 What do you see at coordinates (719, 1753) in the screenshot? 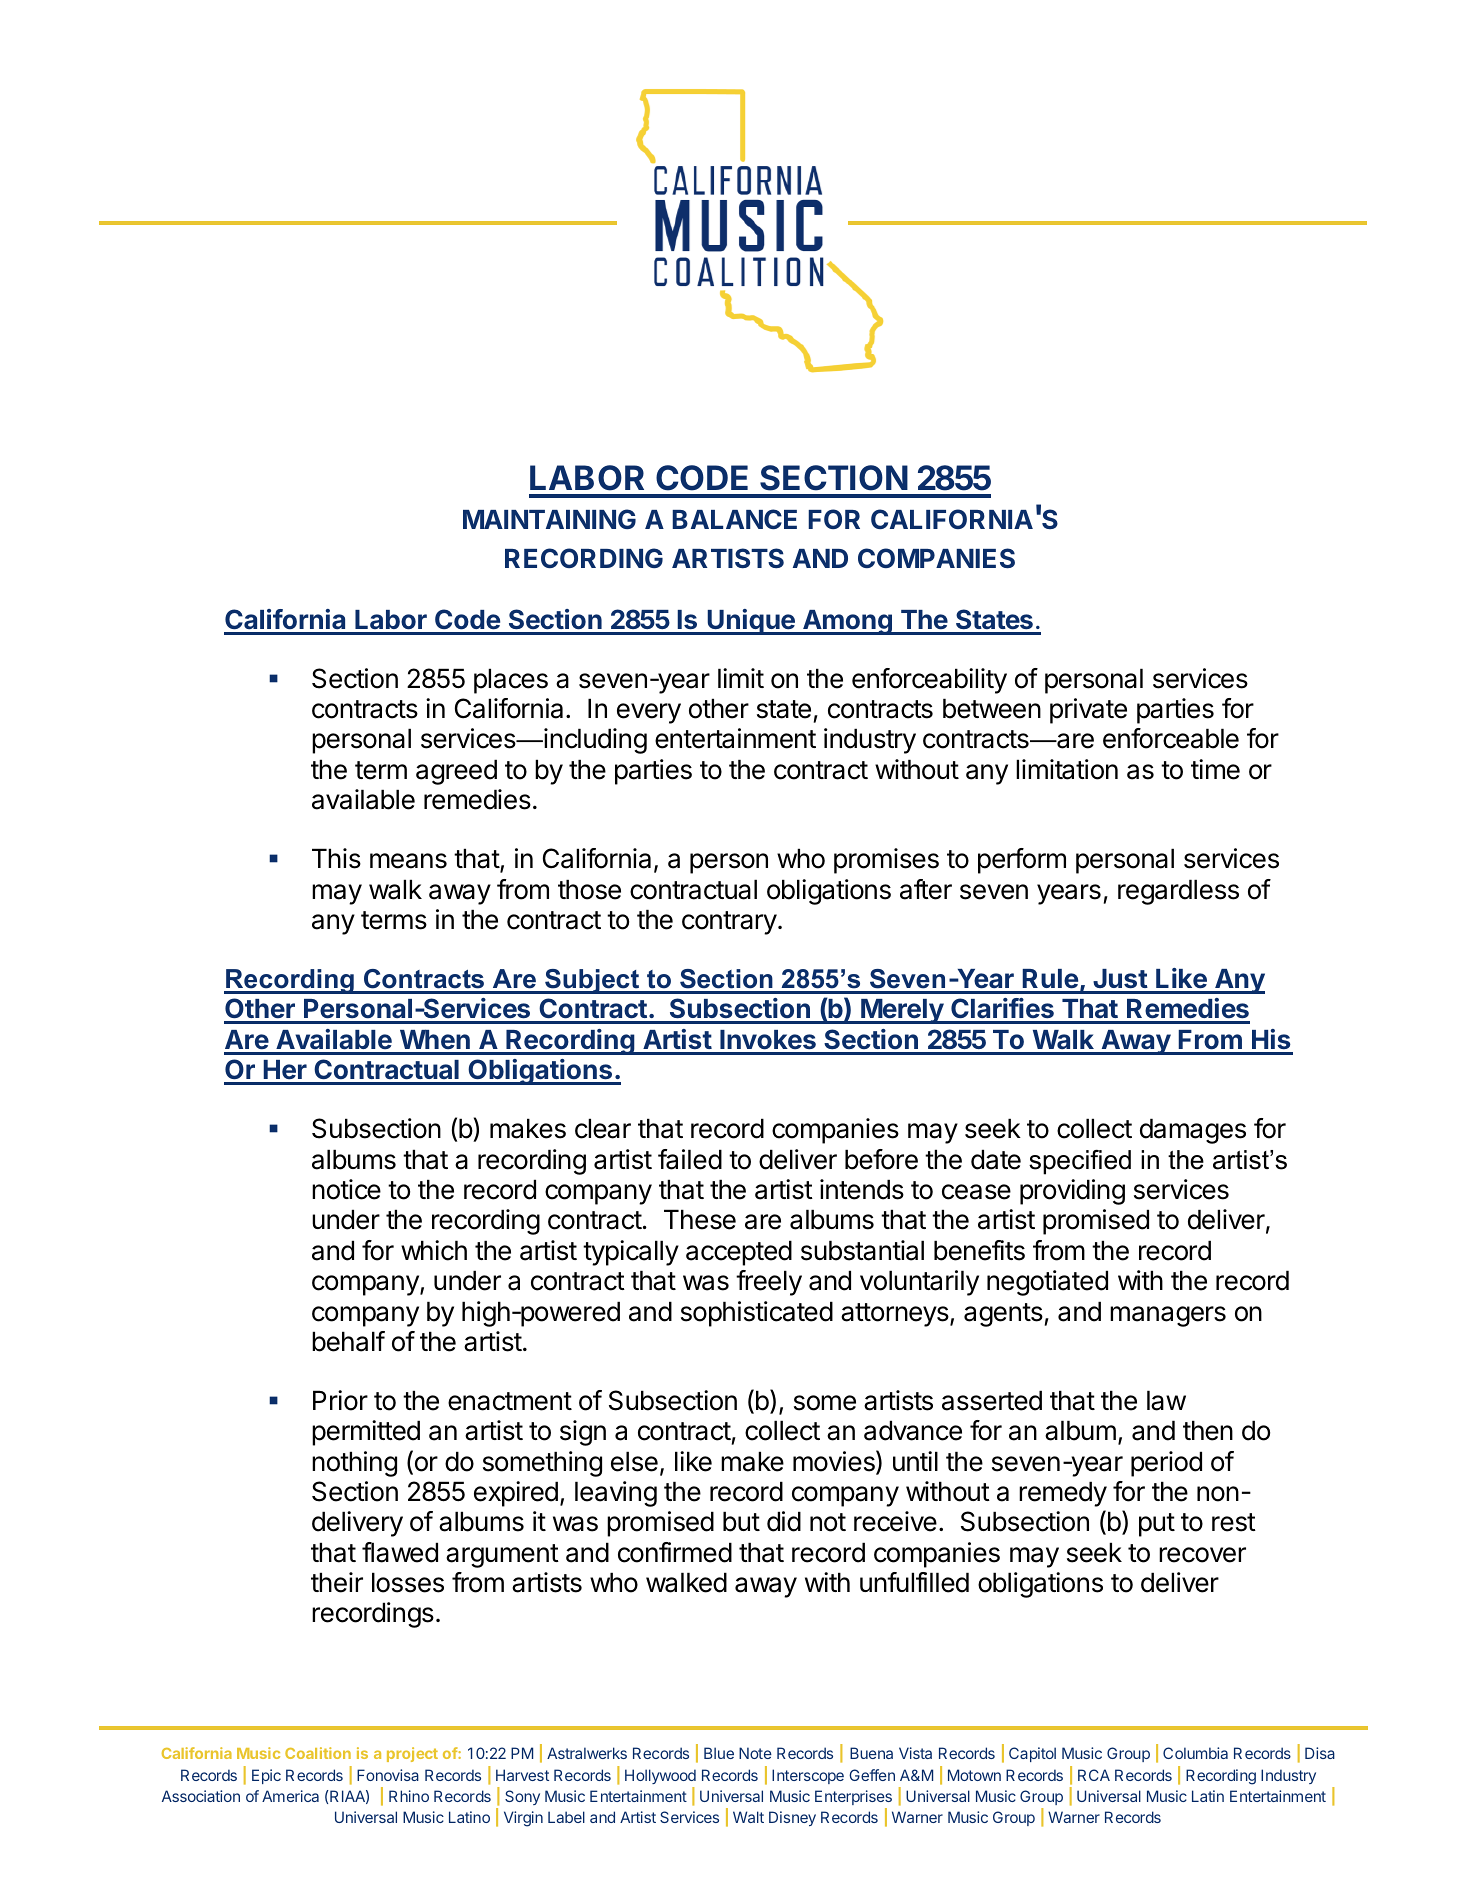
I see `Blue` at bounding box center [719, 1753].
